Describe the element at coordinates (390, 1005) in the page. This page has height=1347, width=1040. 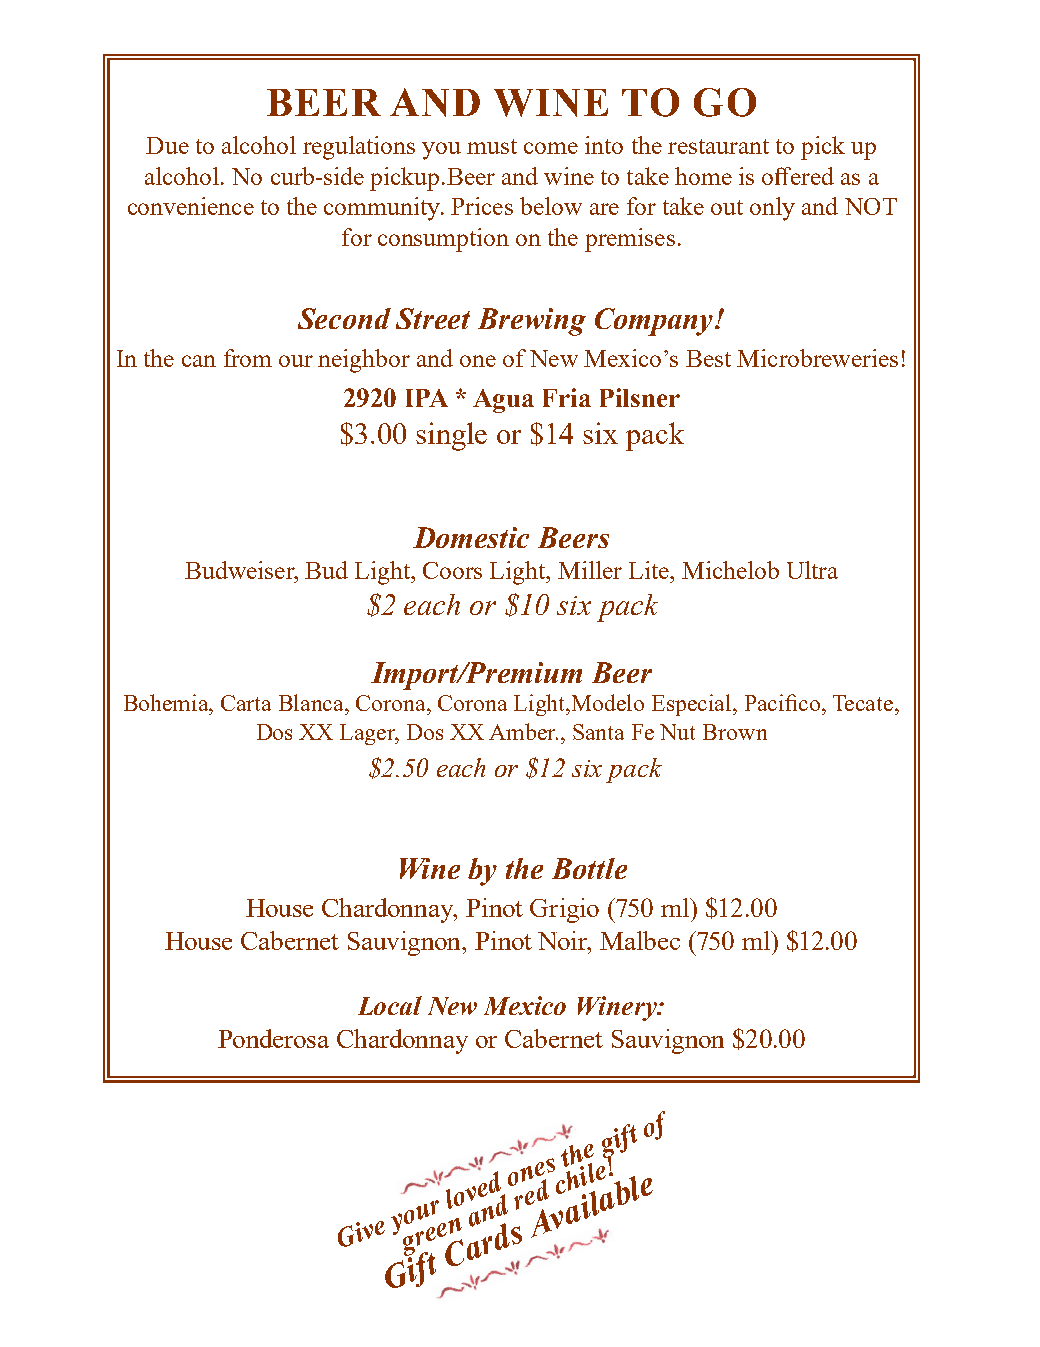
I see `Local` at that location.
